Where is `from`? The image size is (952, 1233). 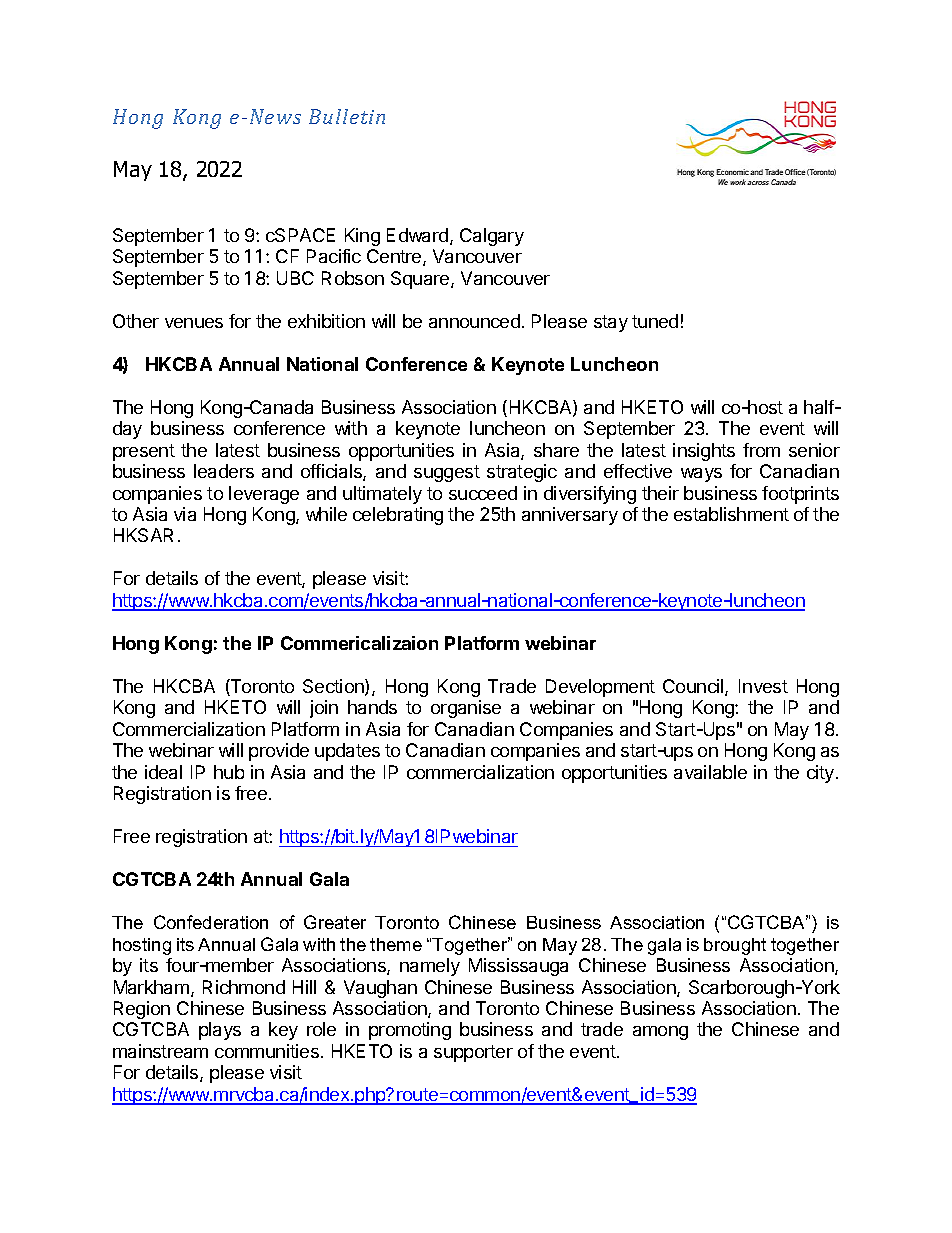 from is located at coordinates (761, 450).
